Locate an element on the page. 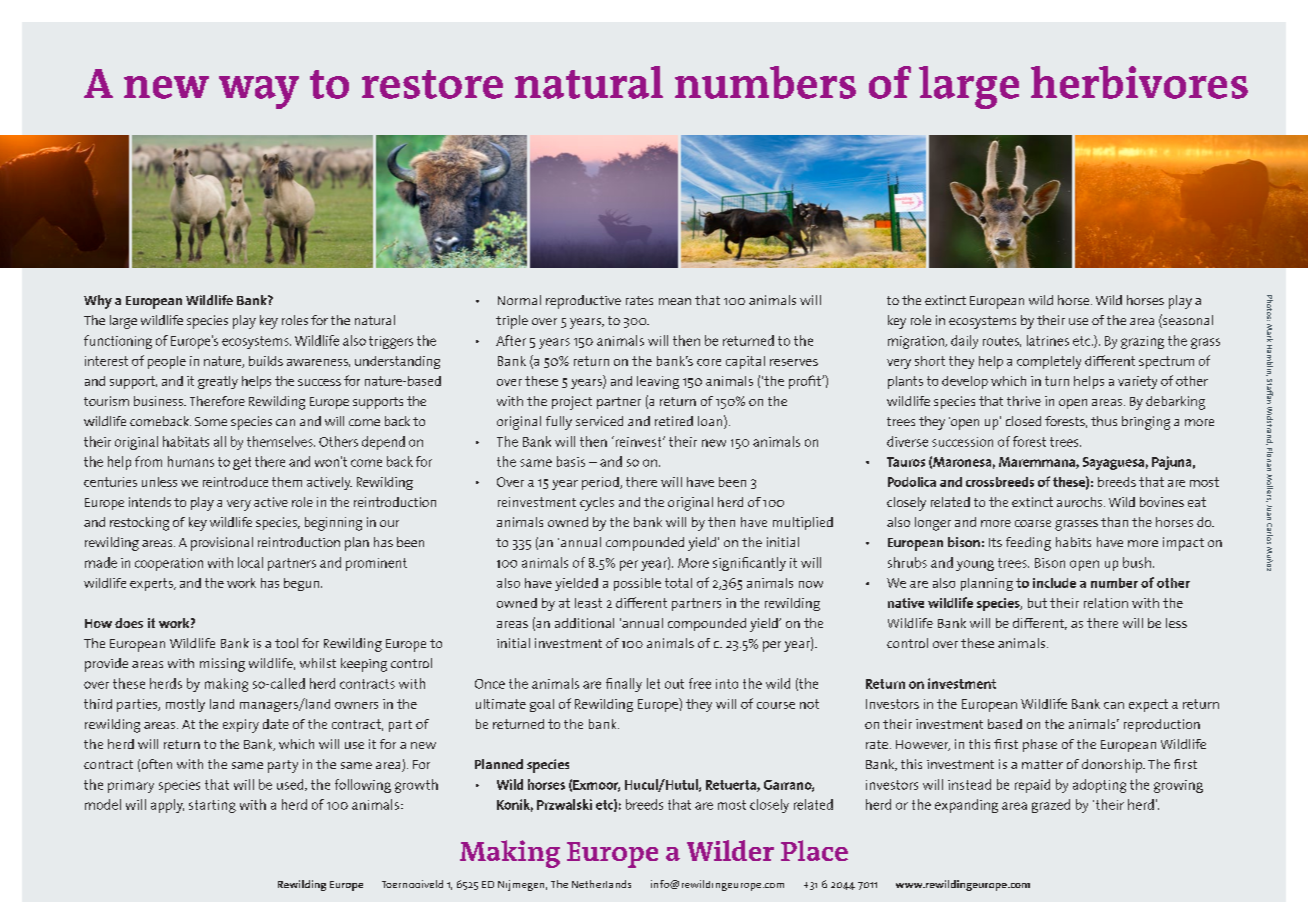 The height and width of the image is (924, 1308). possible is located at coordinates (637, 584).
